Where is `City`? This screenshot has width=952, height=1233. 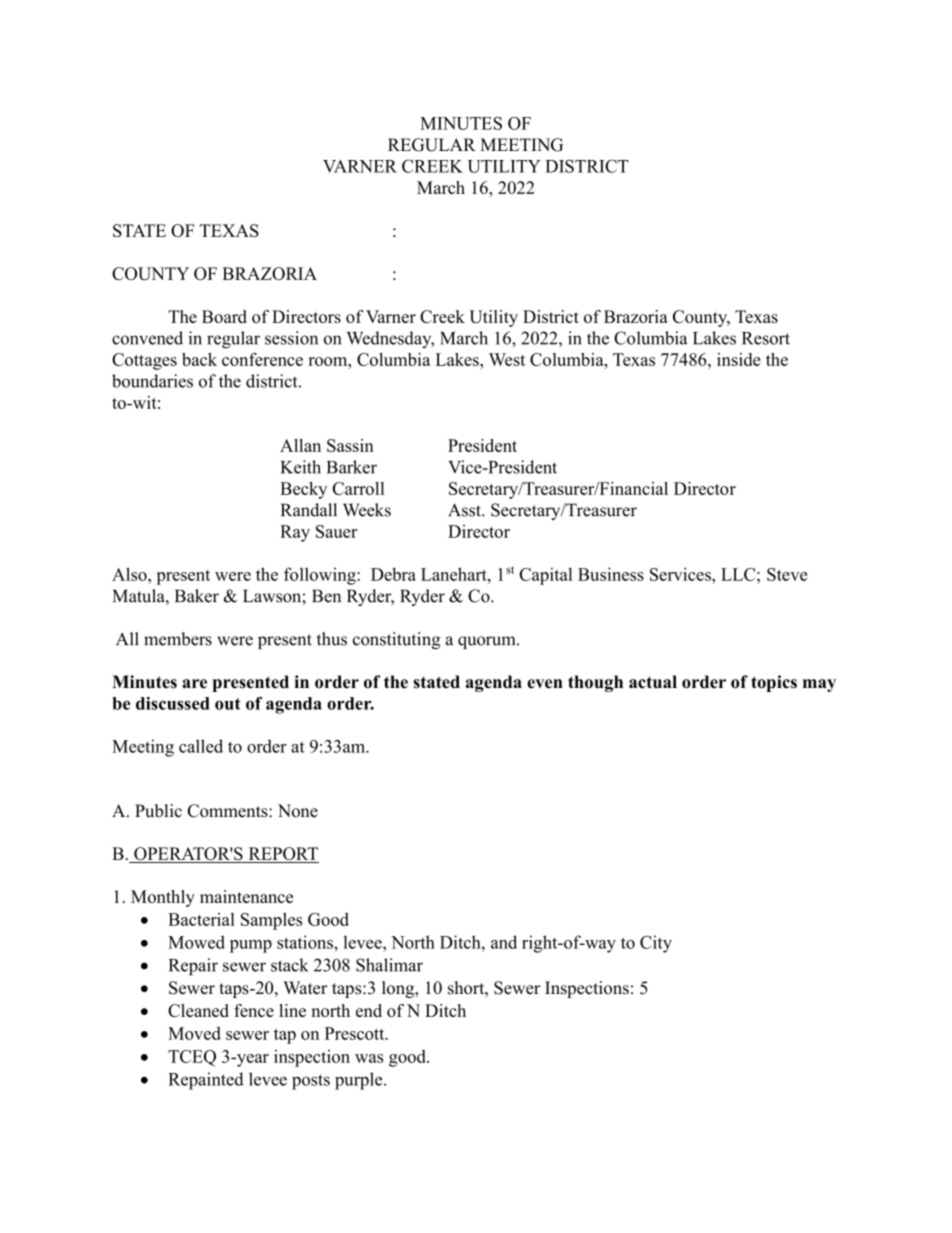
City is located at coordinates (656, 944).
